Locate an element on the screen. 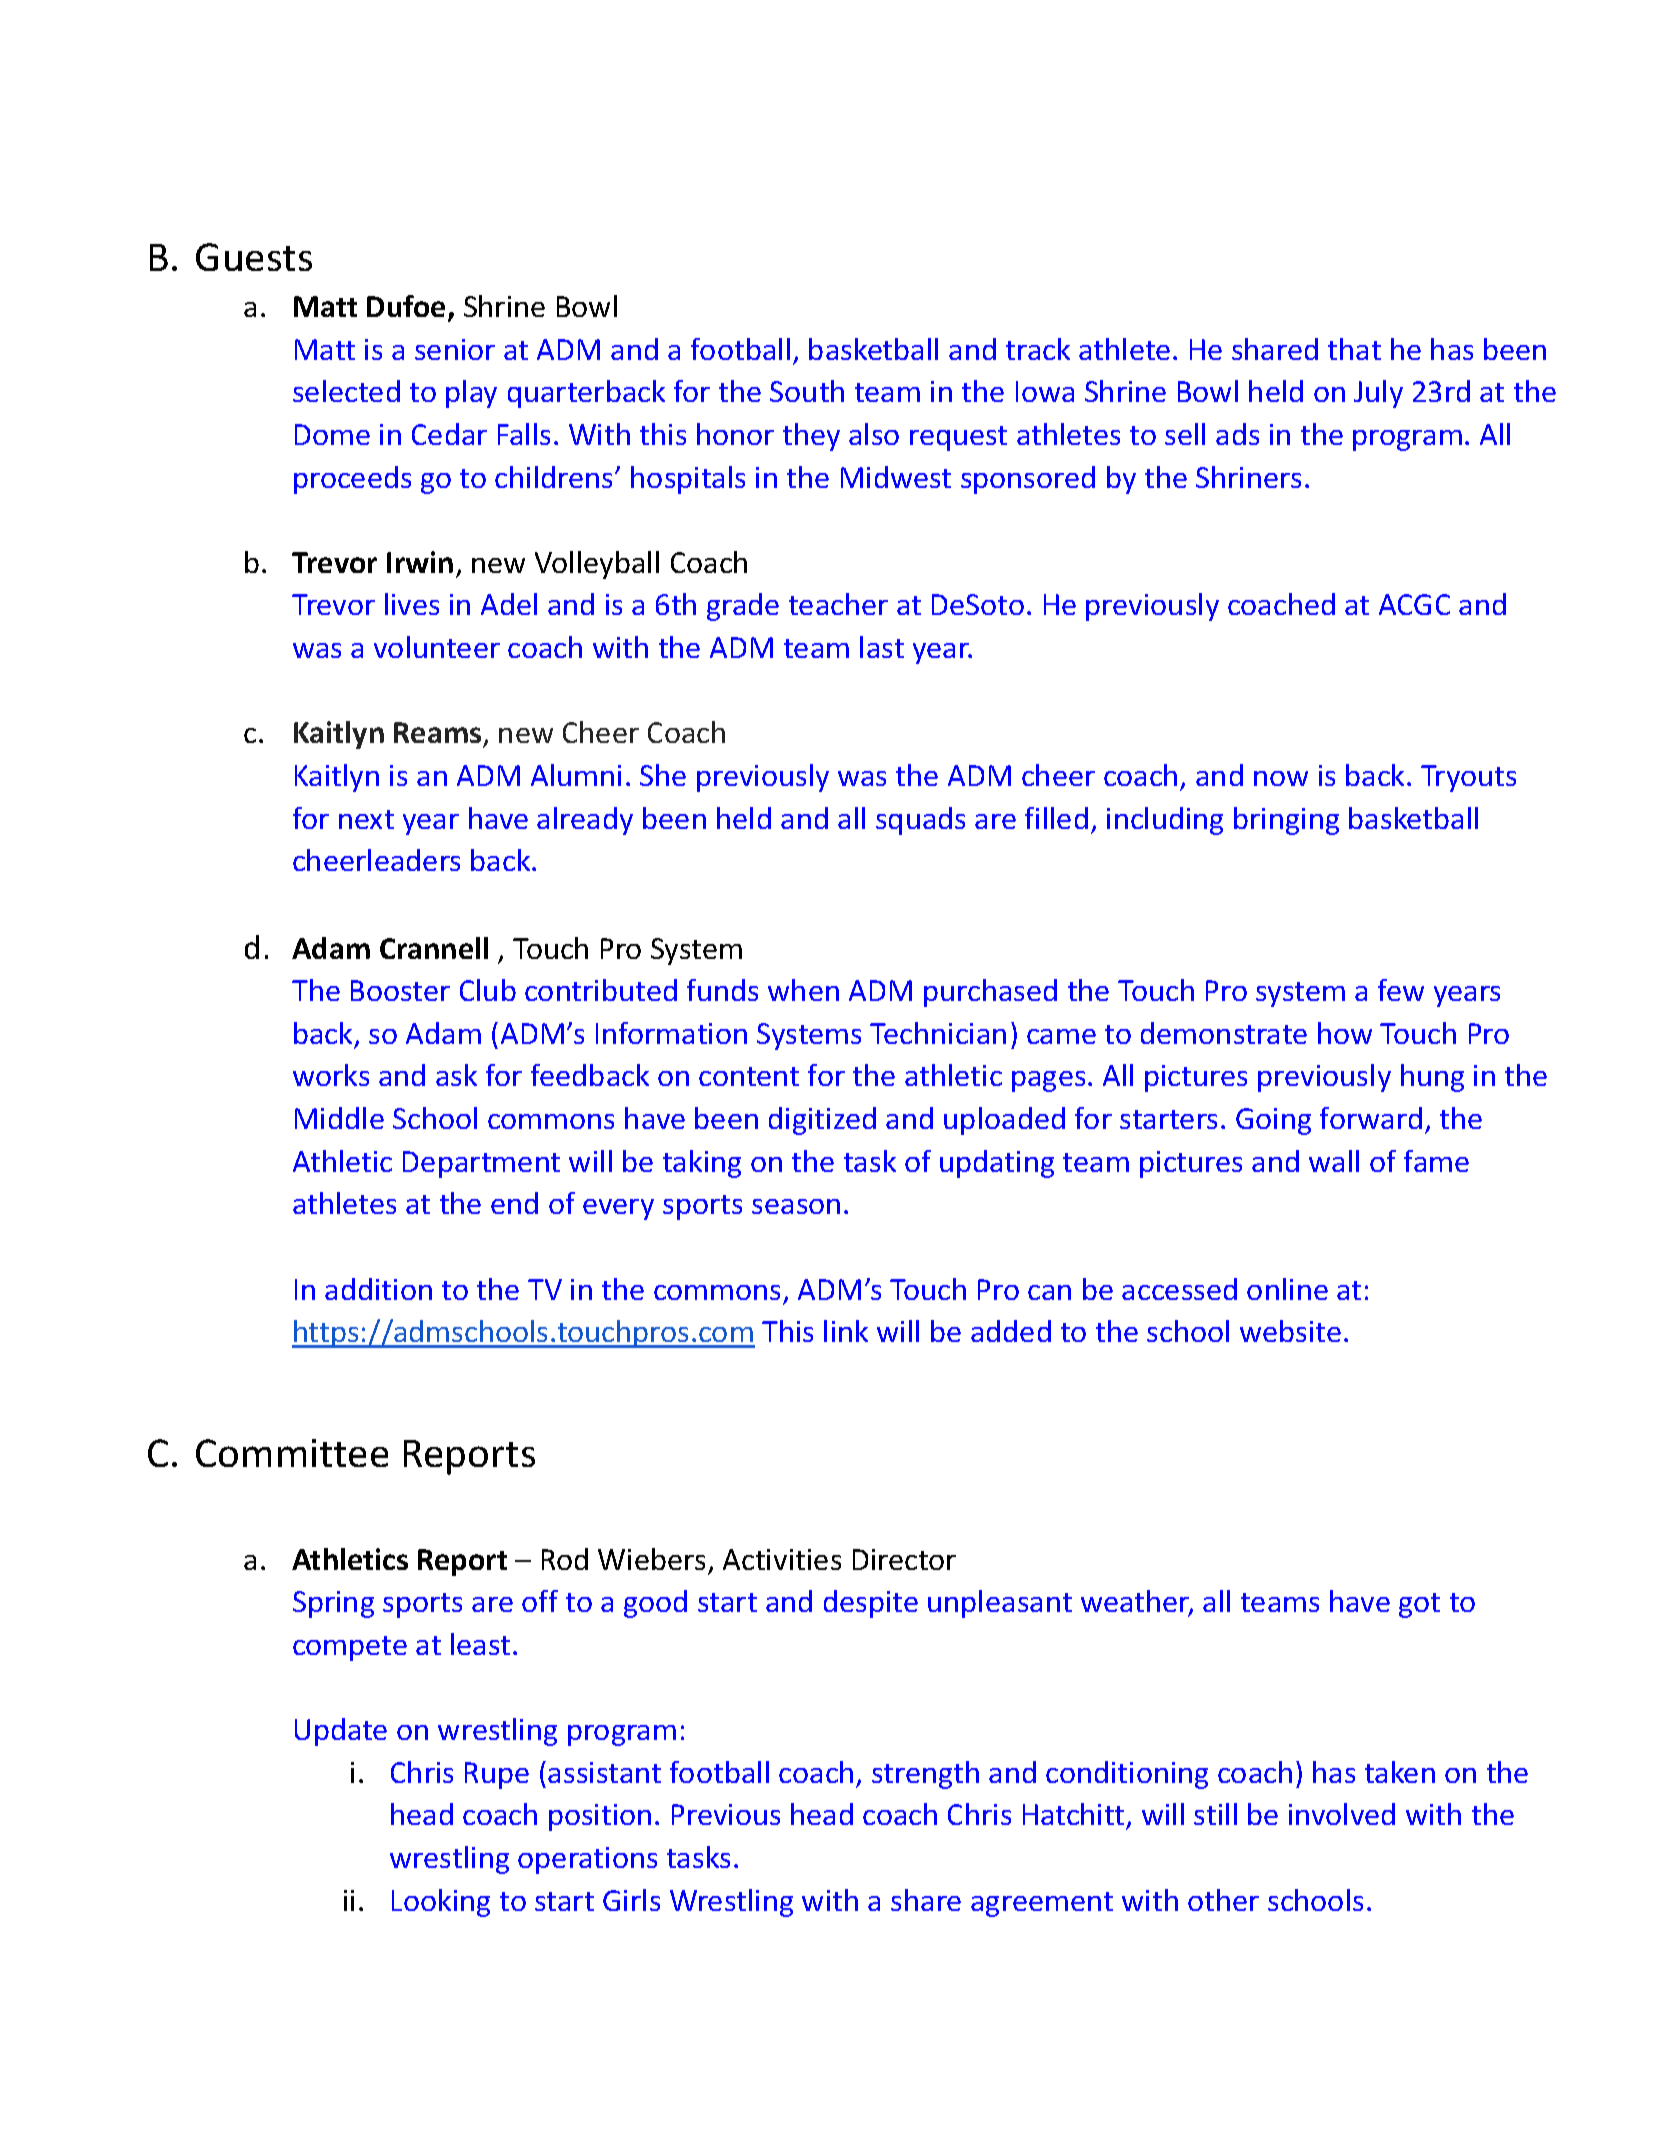 The width and height of the screenshot is (1656, 2144). works is located at coordinates (331, 1075).
